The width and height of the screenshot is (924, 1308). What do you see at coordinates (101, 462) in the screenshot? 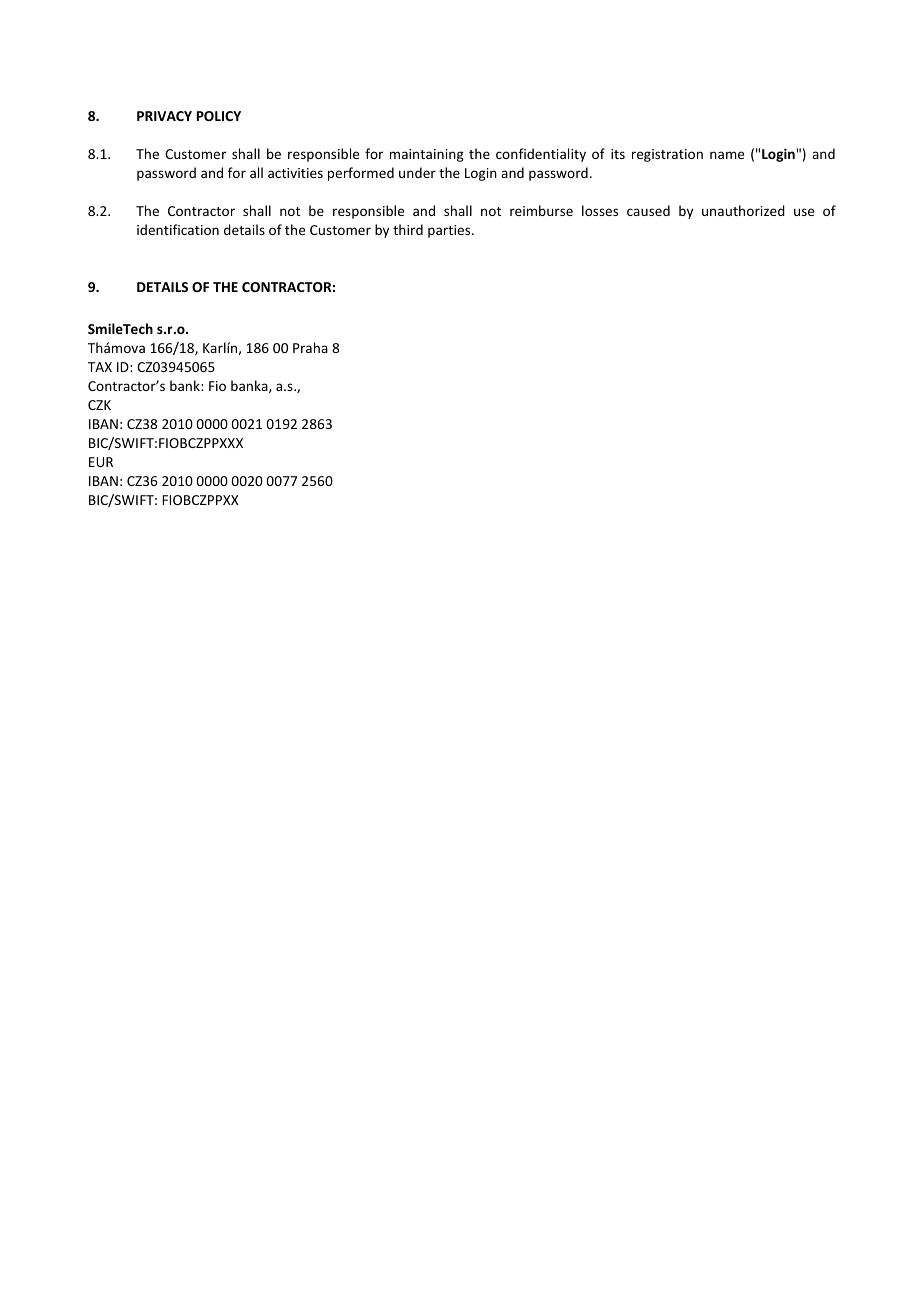
I see `EUR` at bounding box center [101, 462].
